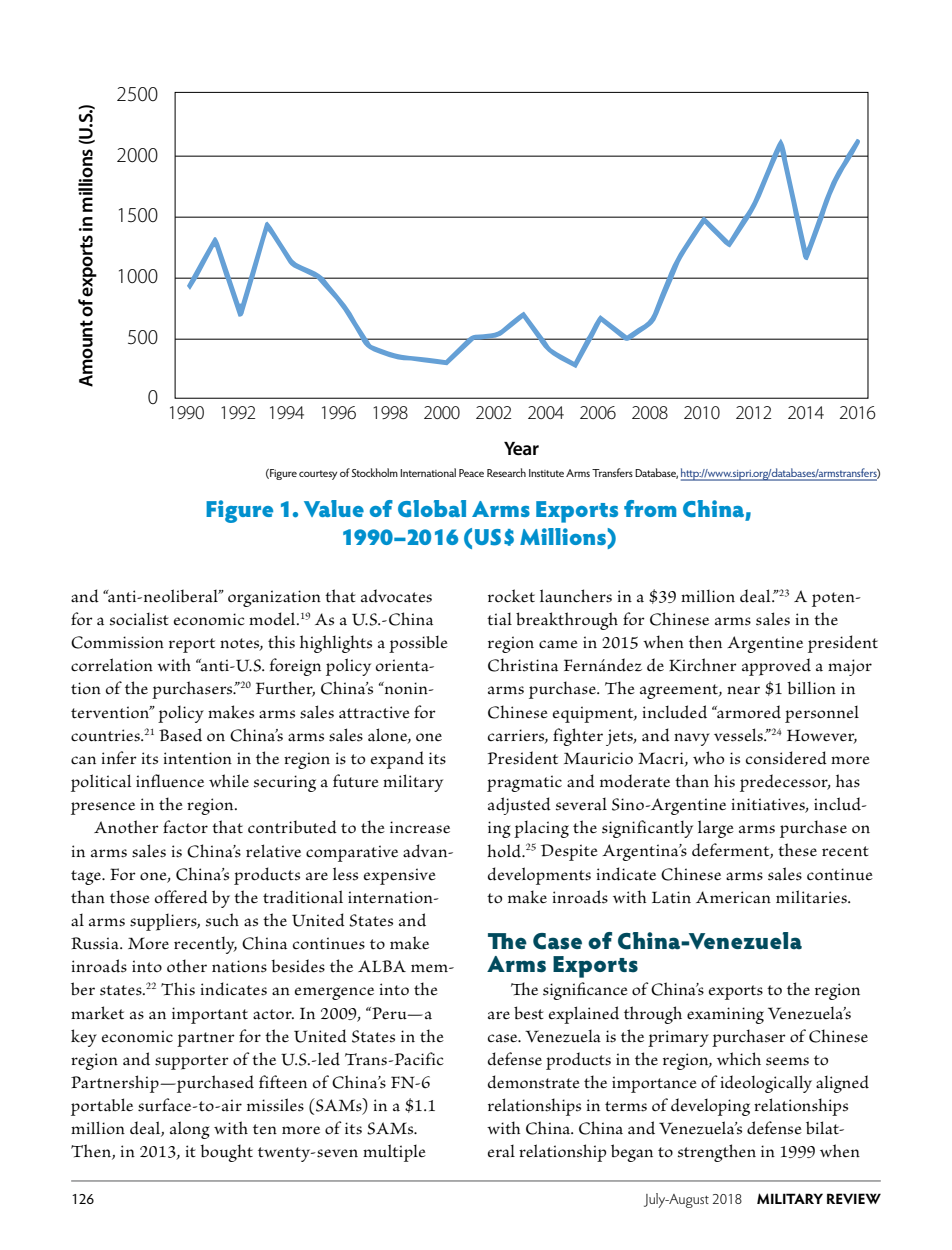  I want to click on large, so click(716, 829).
